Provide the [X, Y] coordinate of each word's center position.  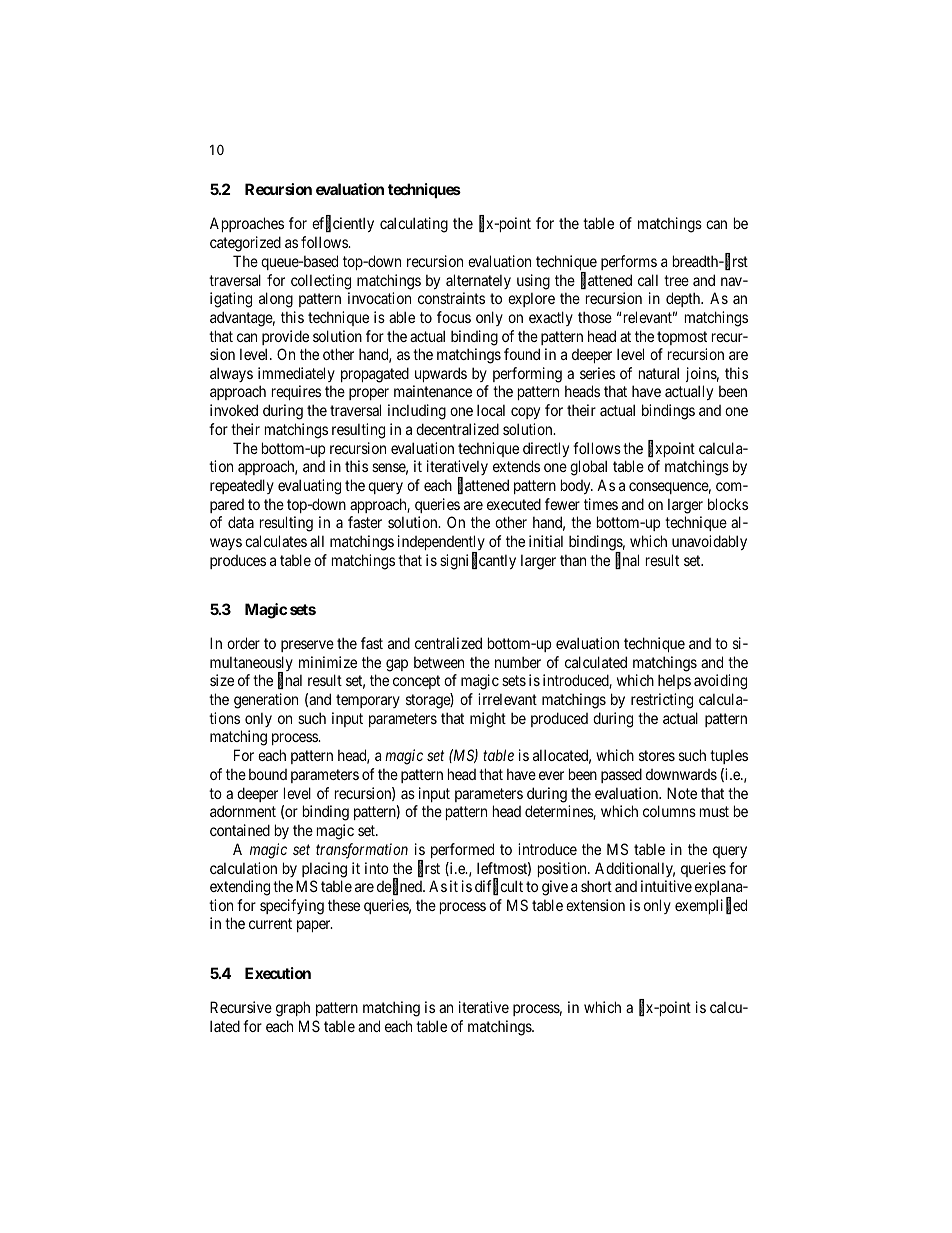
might [488, 720]
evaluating [309, 487]
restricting [662, 701]
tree [676, 280]
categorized [245, 244]
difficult [499, 887]
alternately [478, 281]
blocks [728, 504]
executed [514, 504]
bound [268, 774]
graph [293, 1009]
